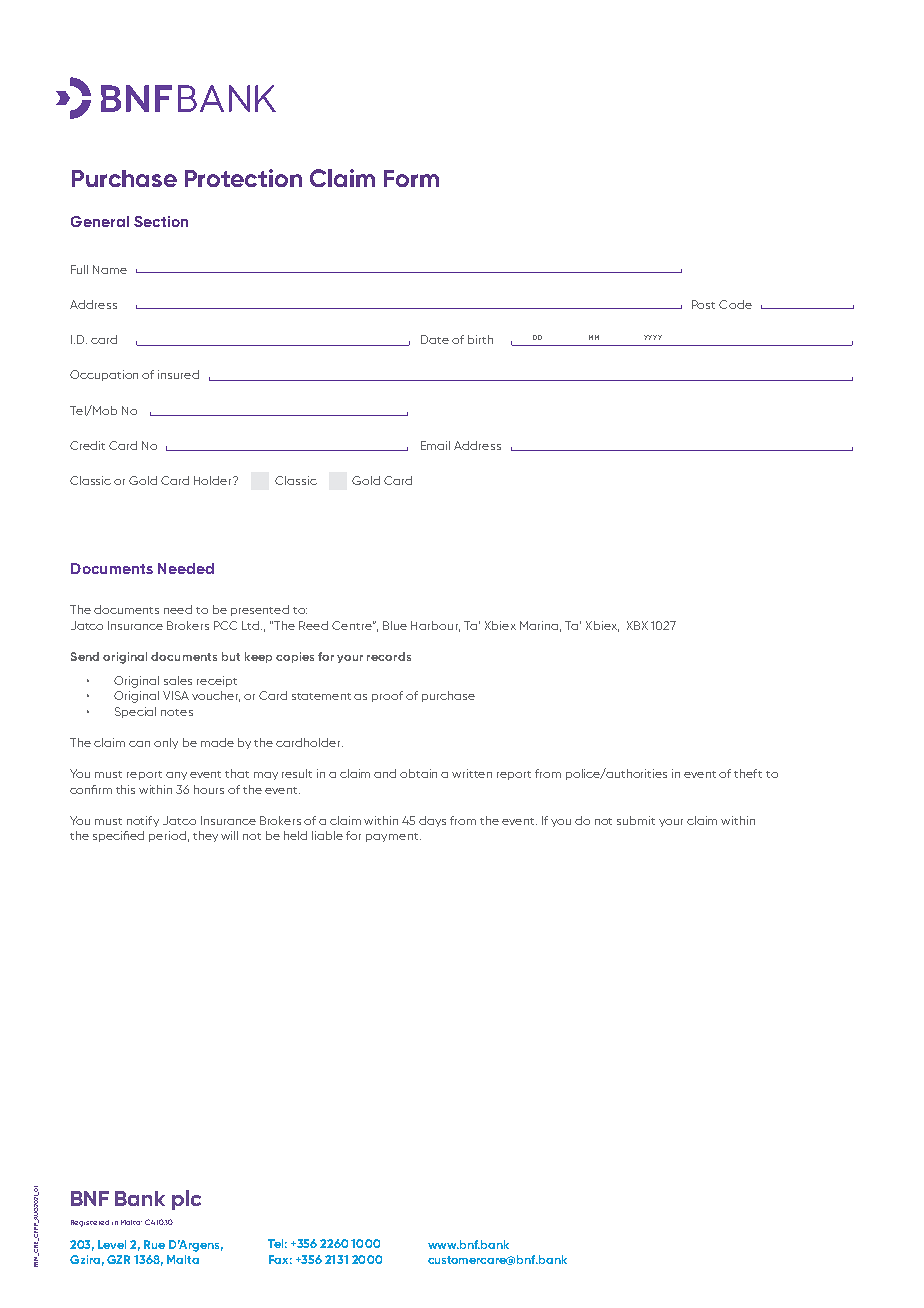  What do you see at coordinates (154, 1244) in the document?
I see `Rue` at bounding box center [154, 1244].
